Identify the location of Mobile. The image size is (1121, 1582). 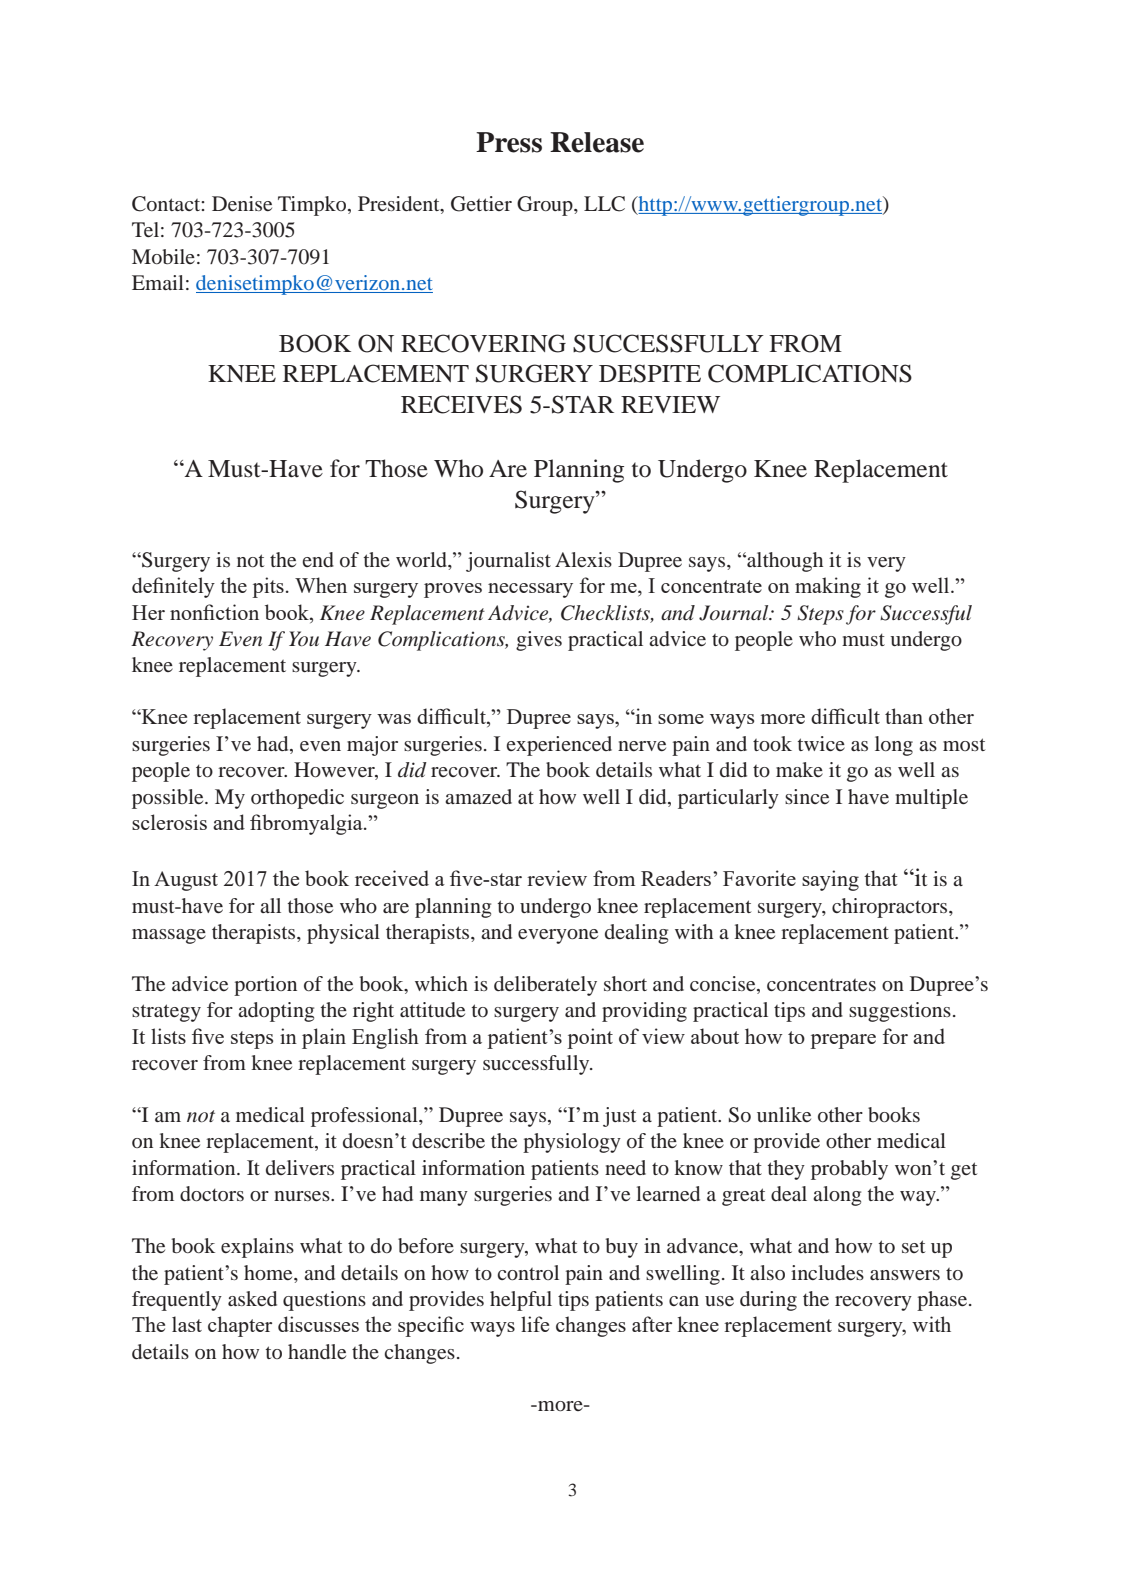
(163, 256).
